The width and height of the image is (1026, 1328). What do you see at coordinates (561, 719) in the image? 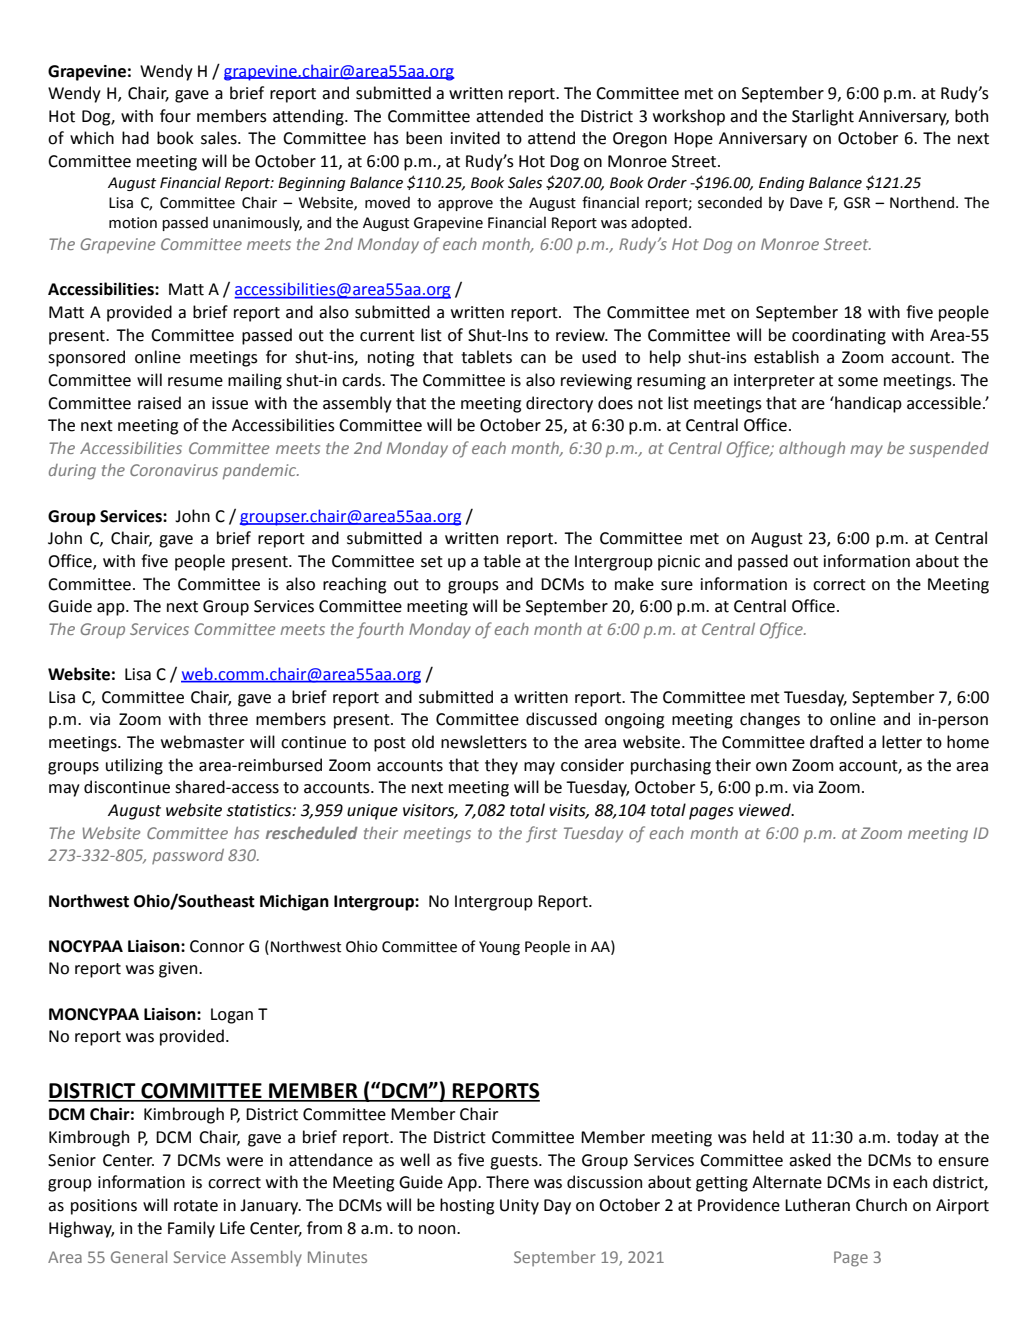
I see `discussed` at bounding box center [561, 719].
